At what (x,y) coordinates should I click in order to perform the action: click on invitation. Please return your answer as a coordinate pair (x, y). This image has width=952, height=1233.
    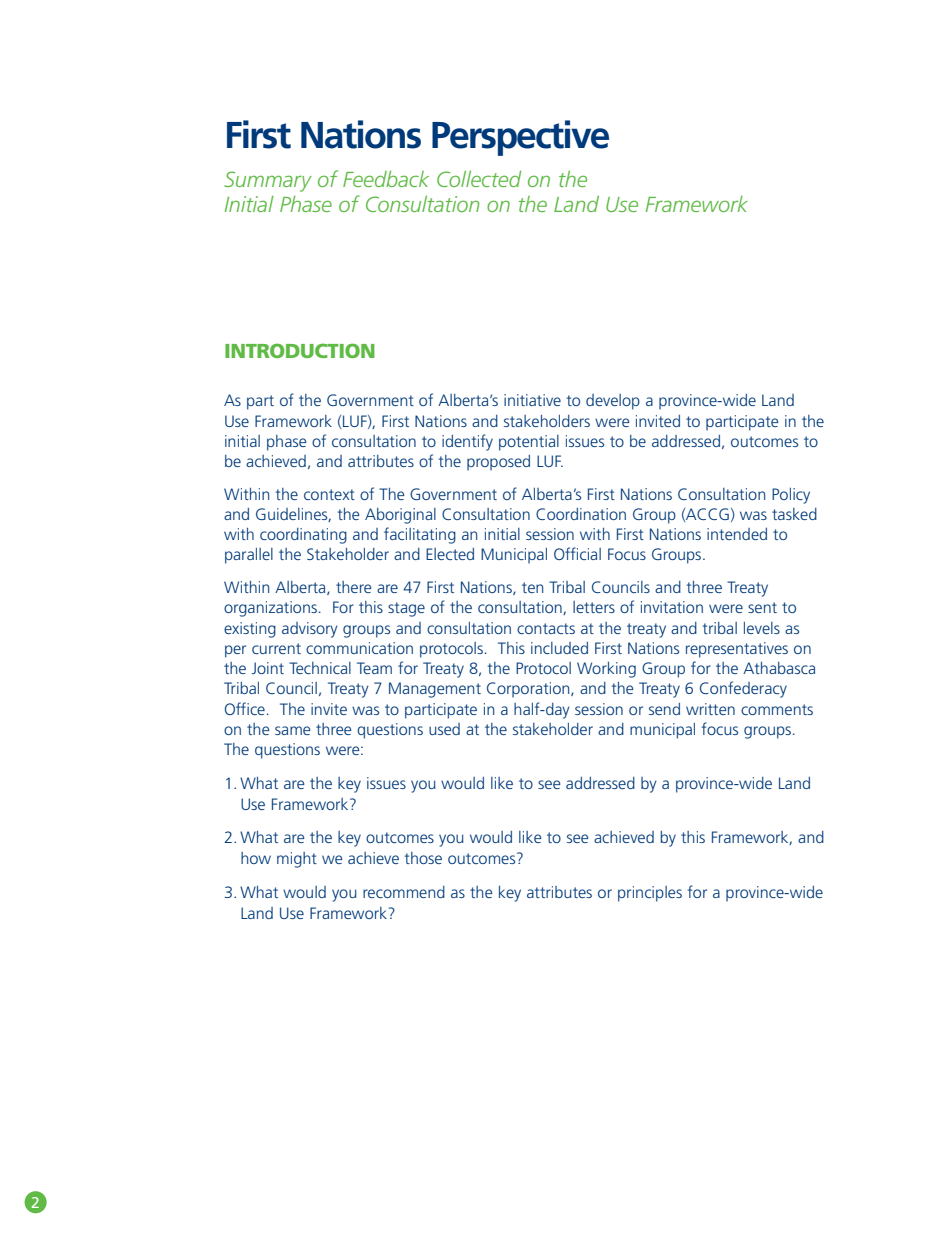
    Looking at the image, I should click on (672, 607).
